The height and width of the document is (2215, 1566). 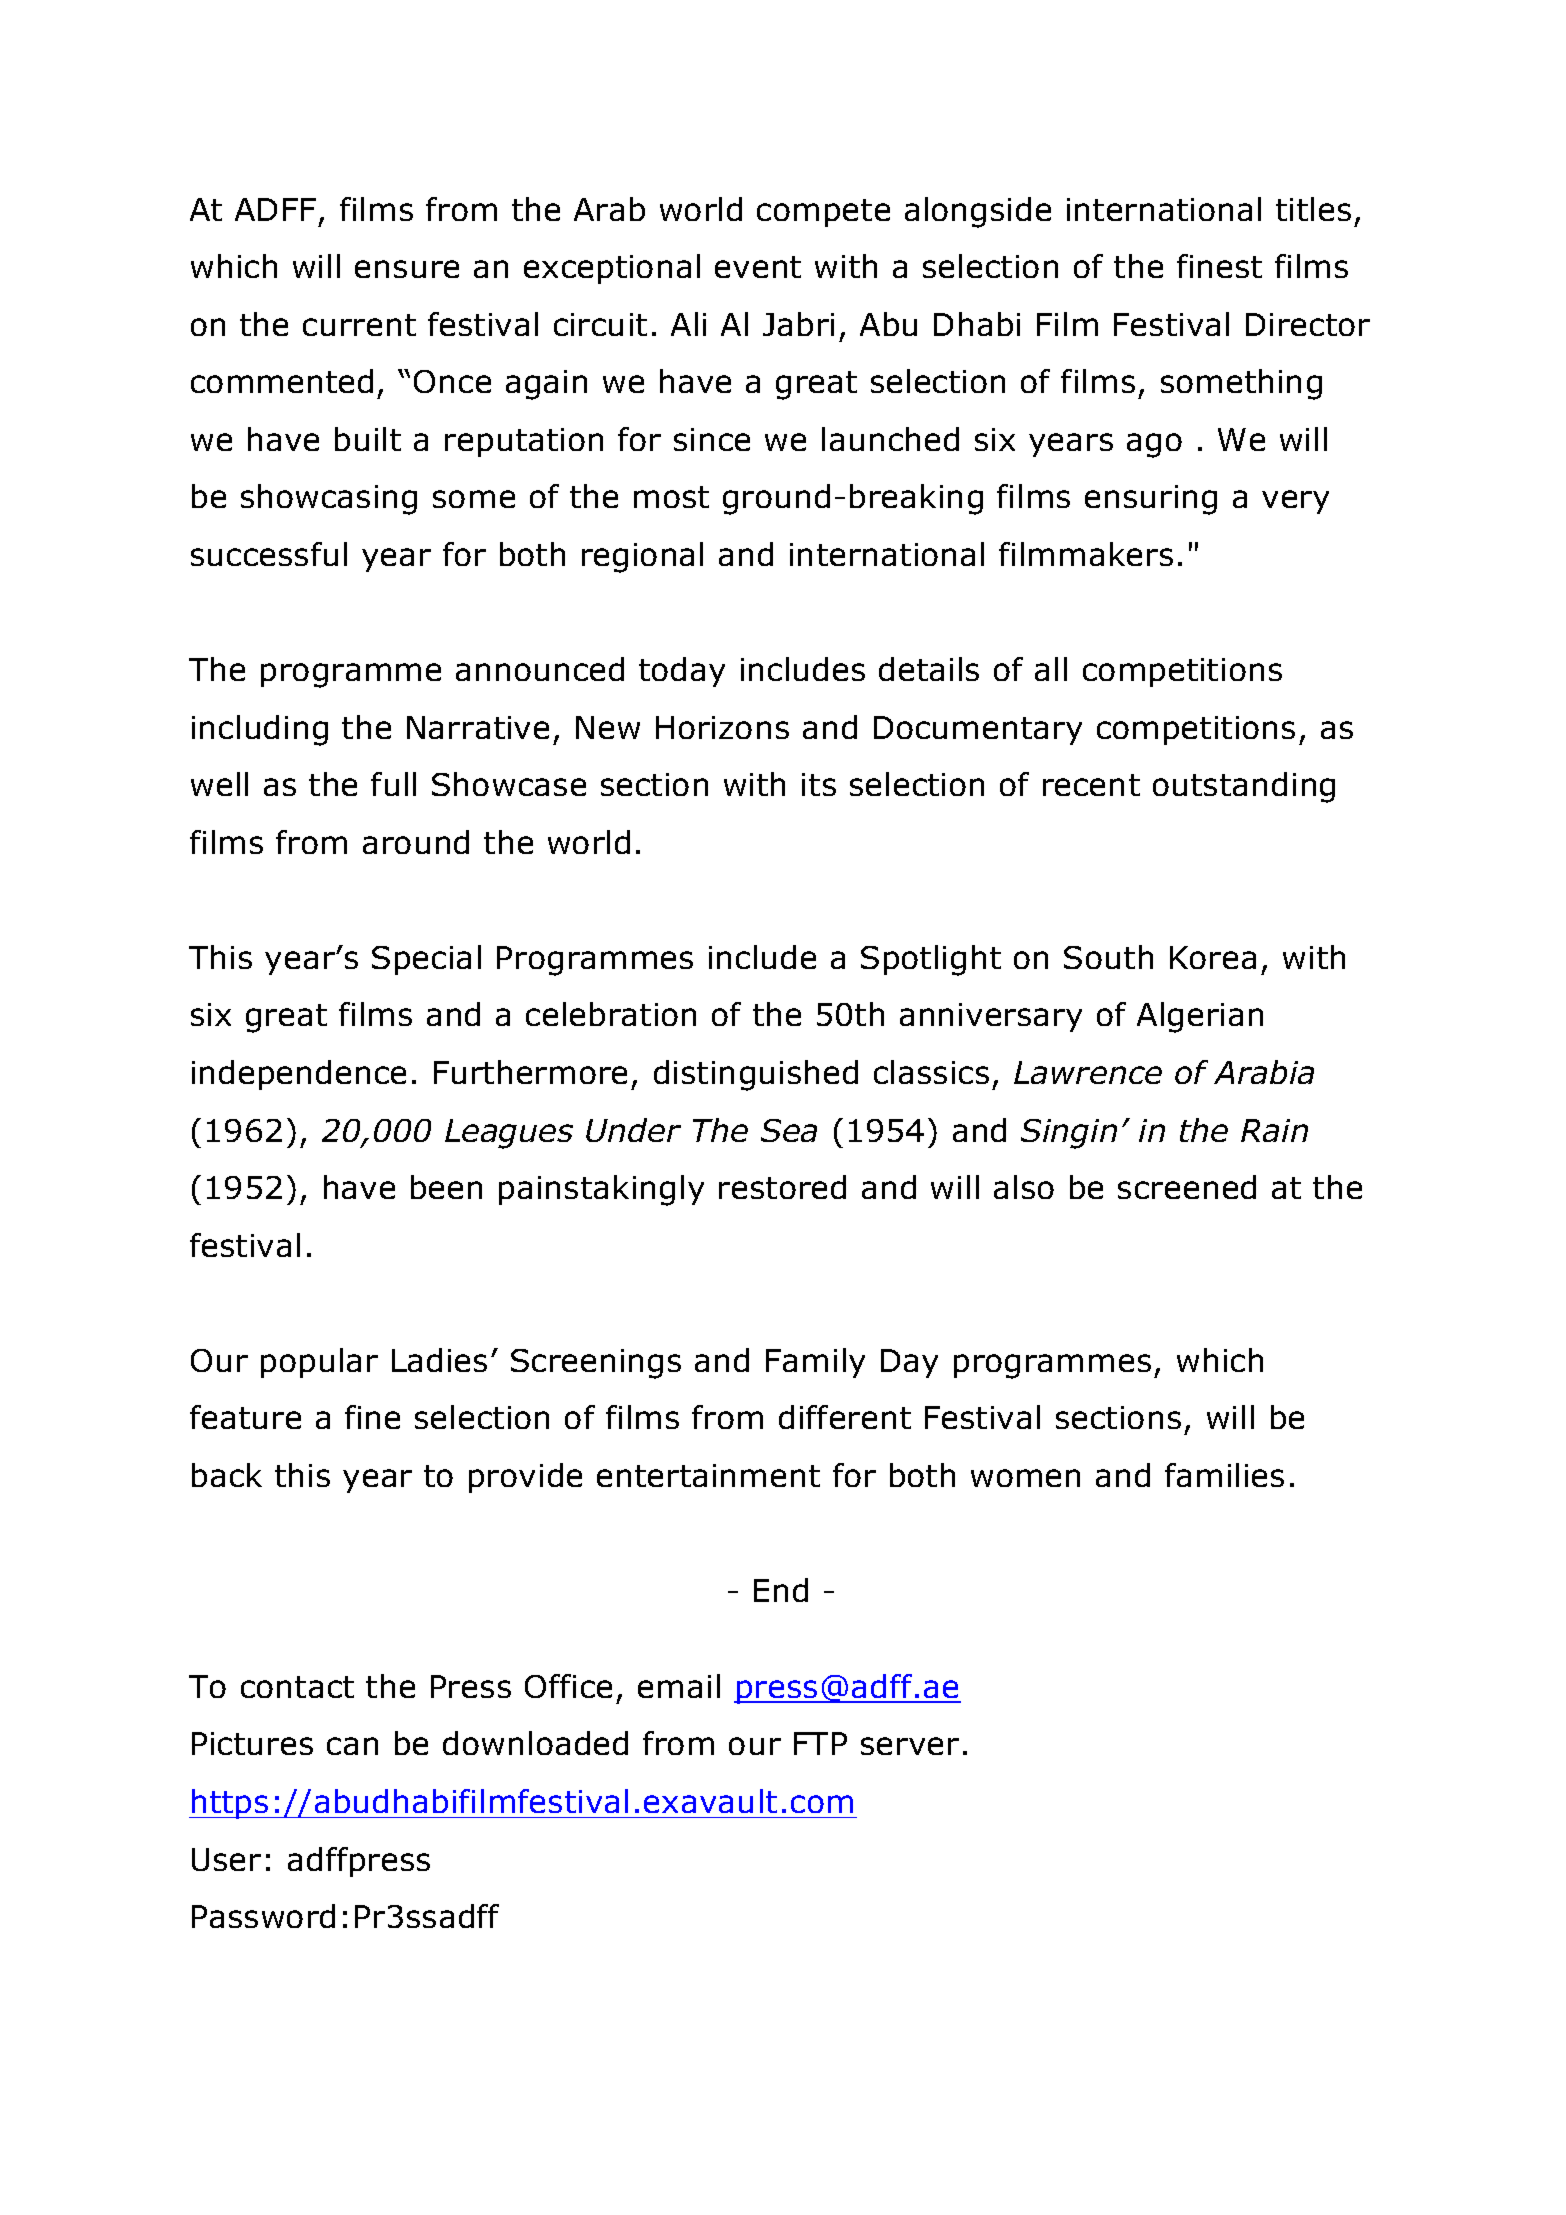 I want to click on full, so click(x=393, y=784).
